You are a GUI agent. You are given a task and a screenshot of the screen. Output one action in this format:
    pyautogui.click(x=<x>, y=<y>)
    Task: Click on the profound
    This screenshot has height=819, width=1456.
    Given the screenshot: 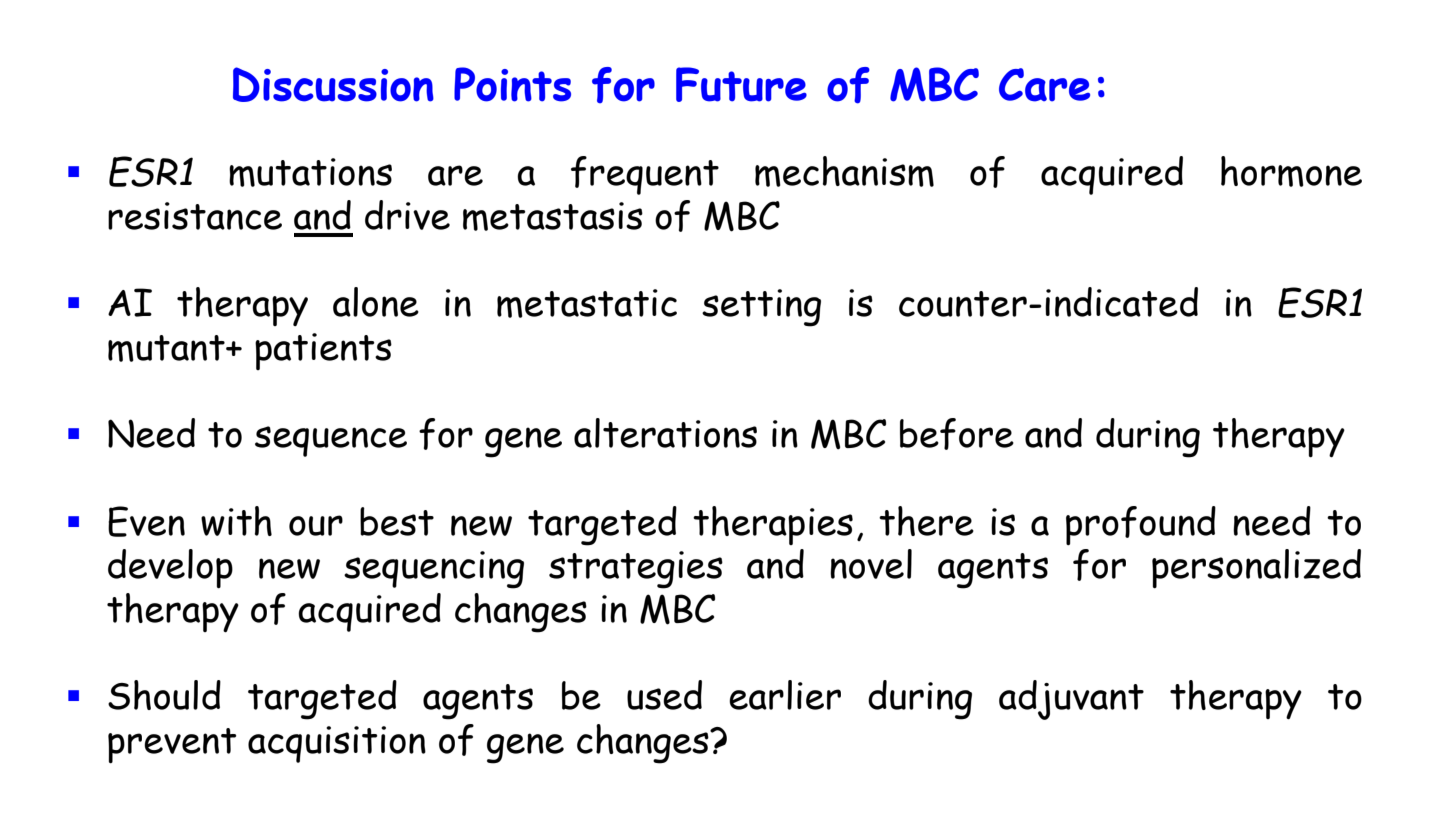 What is the action you would take?
    pyautogui.click(x=1141, y=525)
